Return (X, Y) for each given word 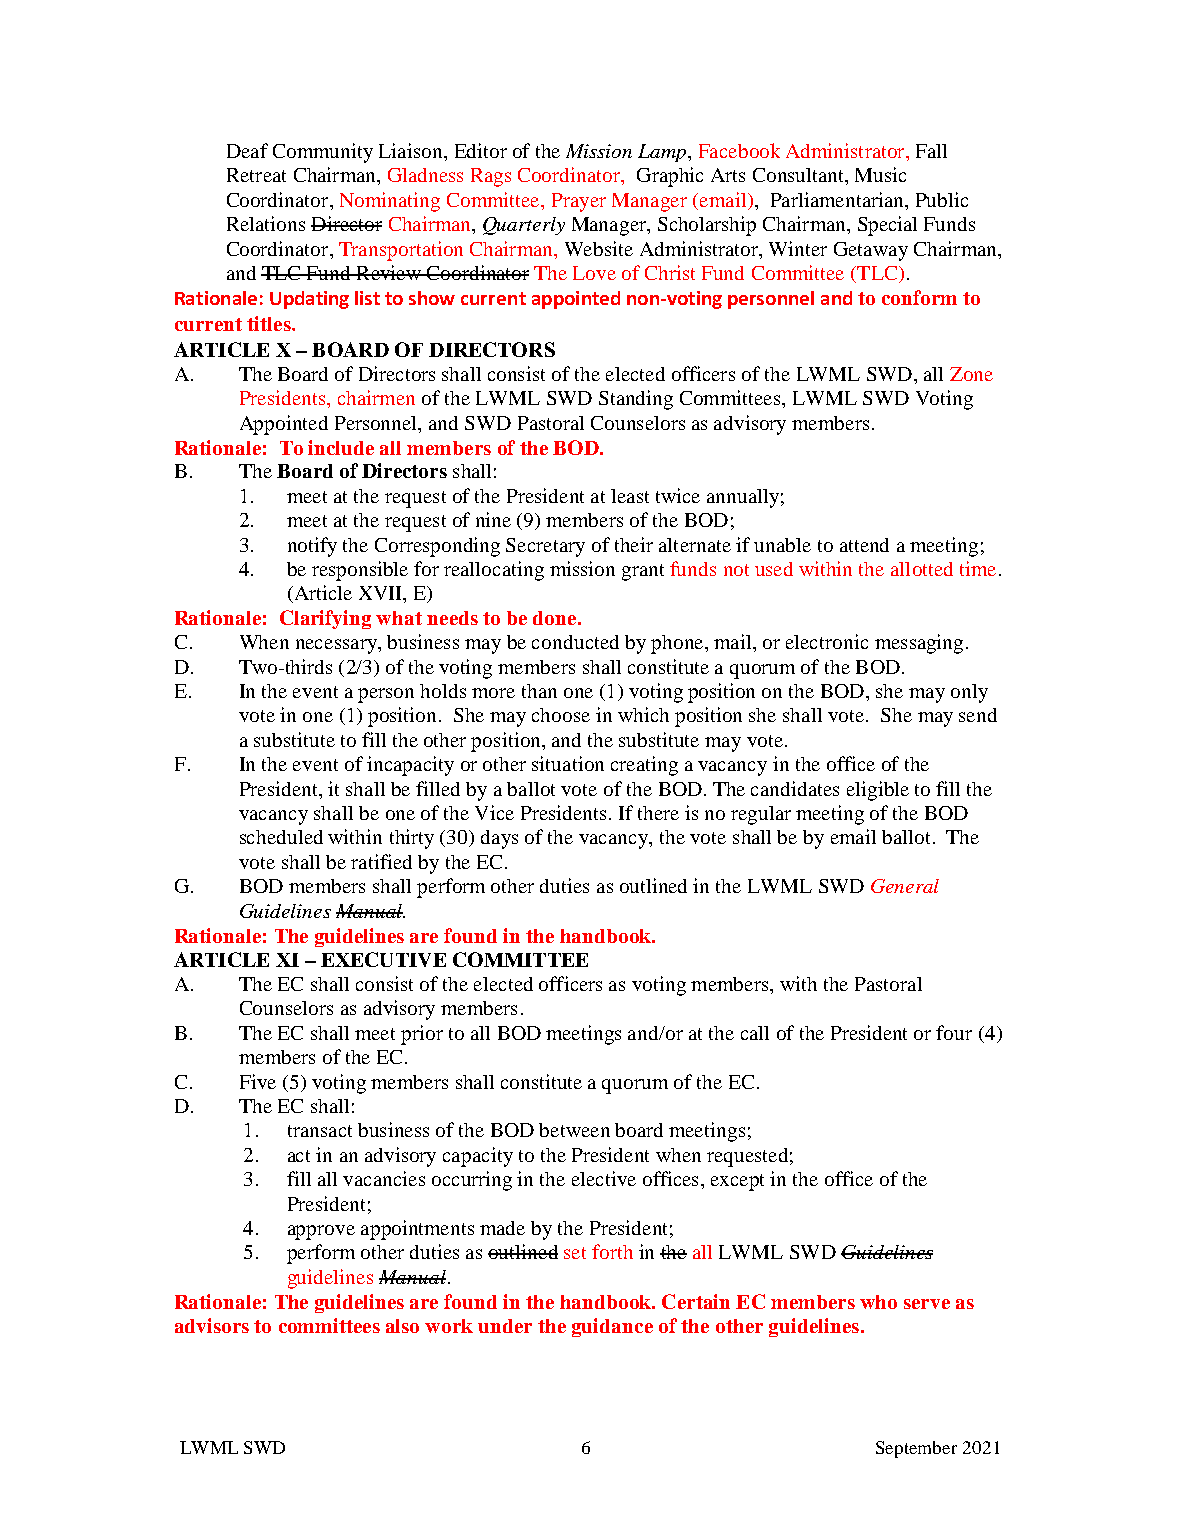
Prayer (579, 202)
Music (880, 174)
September (916, 1449)
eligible (878, 791)
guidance (612, 1327)
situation (568, 763)
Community (323, 153)
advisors (212, 1325)
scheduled (281, 837)
